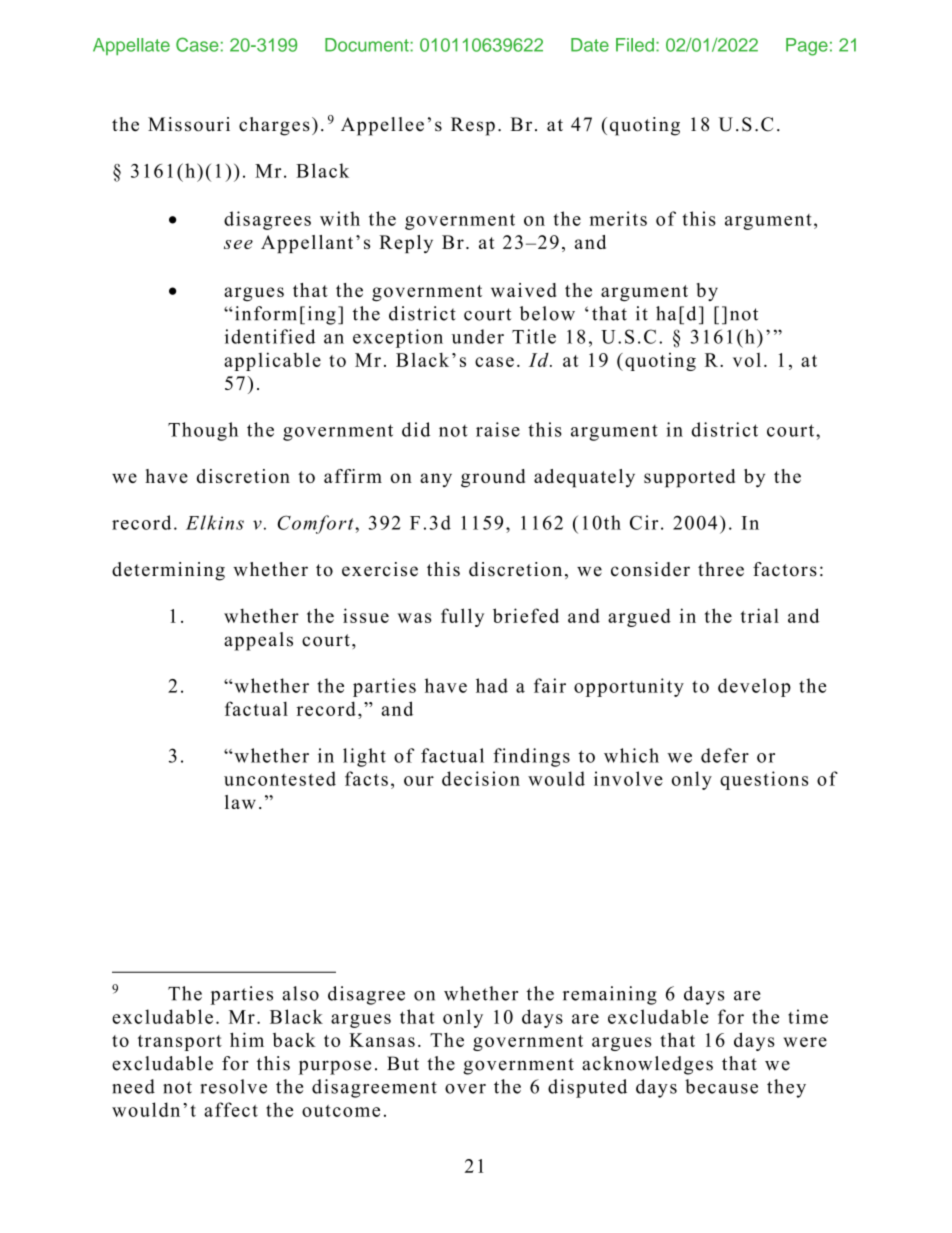 The image size is (952, 1233). Describe the element at coordinates (462, 617) in the screenshot. I see `fully` at that location.
